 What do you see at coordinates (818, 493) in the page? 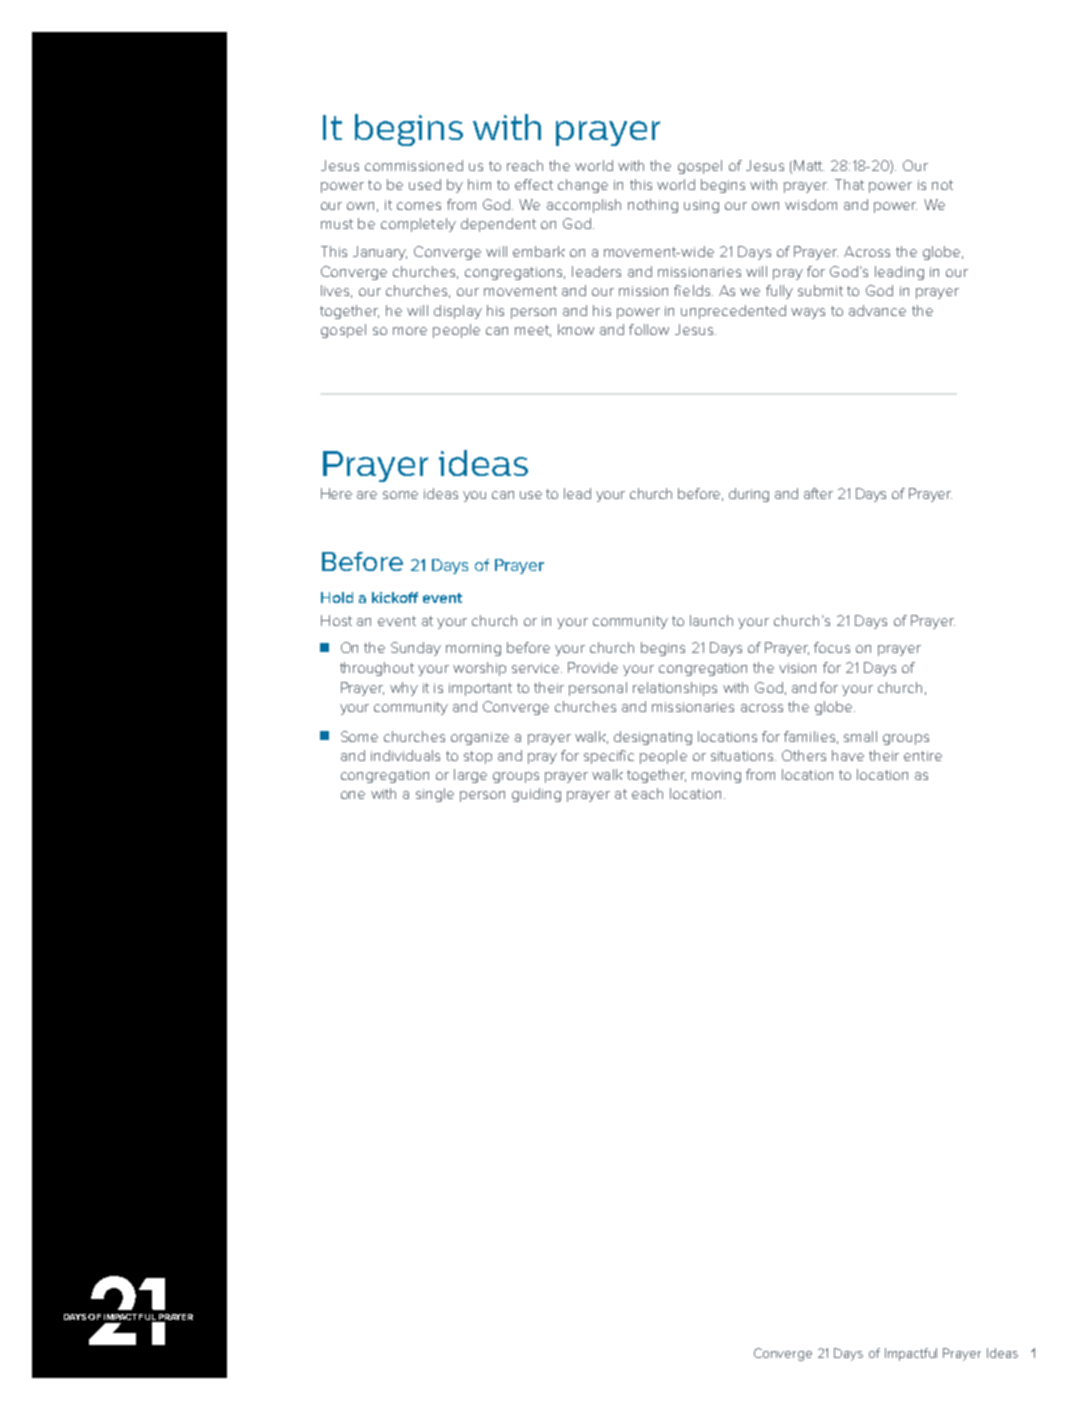
I see `after` at bounding box center [818, 493].
